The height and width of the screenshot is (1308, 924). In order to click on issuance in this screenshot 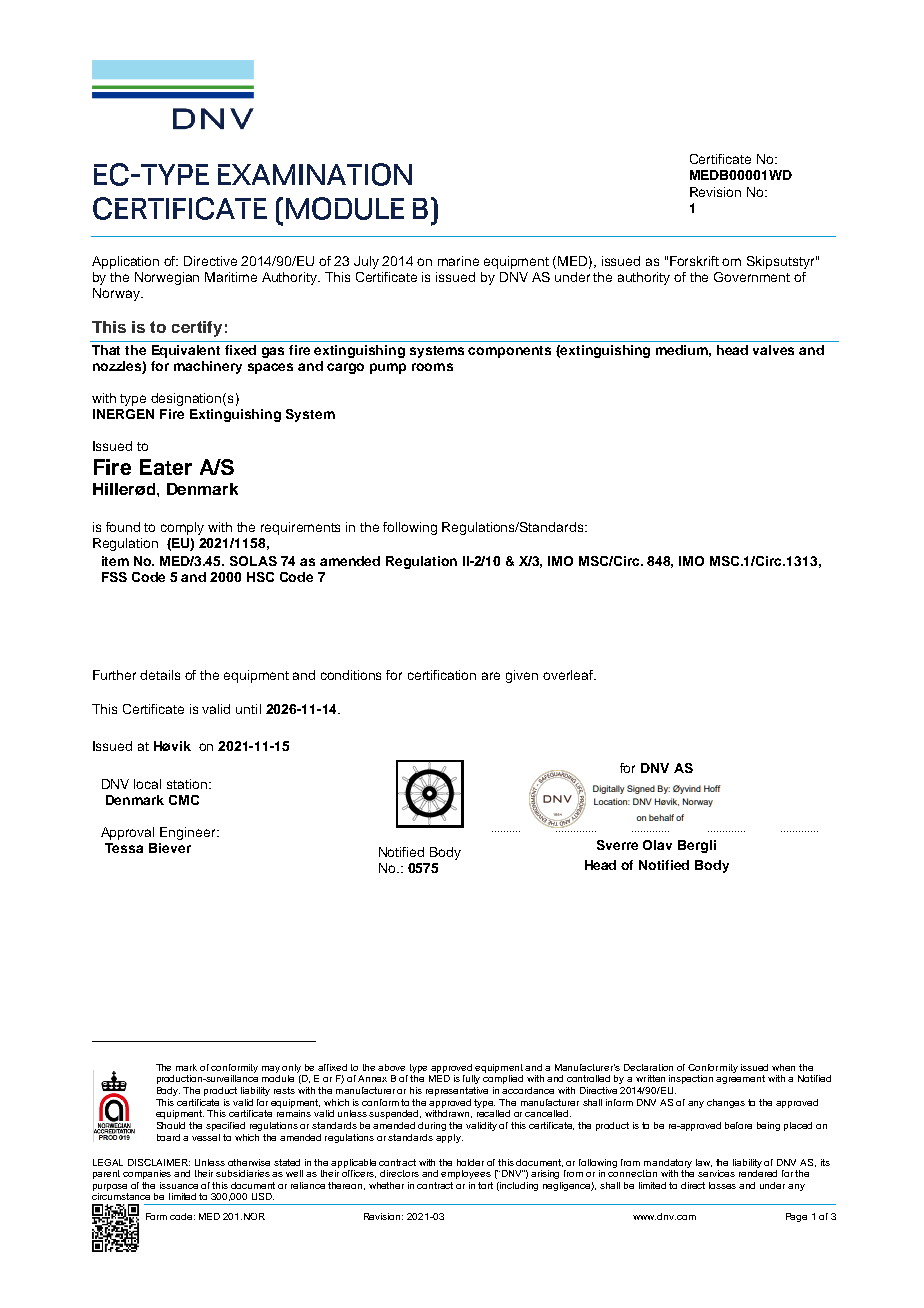, I will do `click(179, 1185)`.
